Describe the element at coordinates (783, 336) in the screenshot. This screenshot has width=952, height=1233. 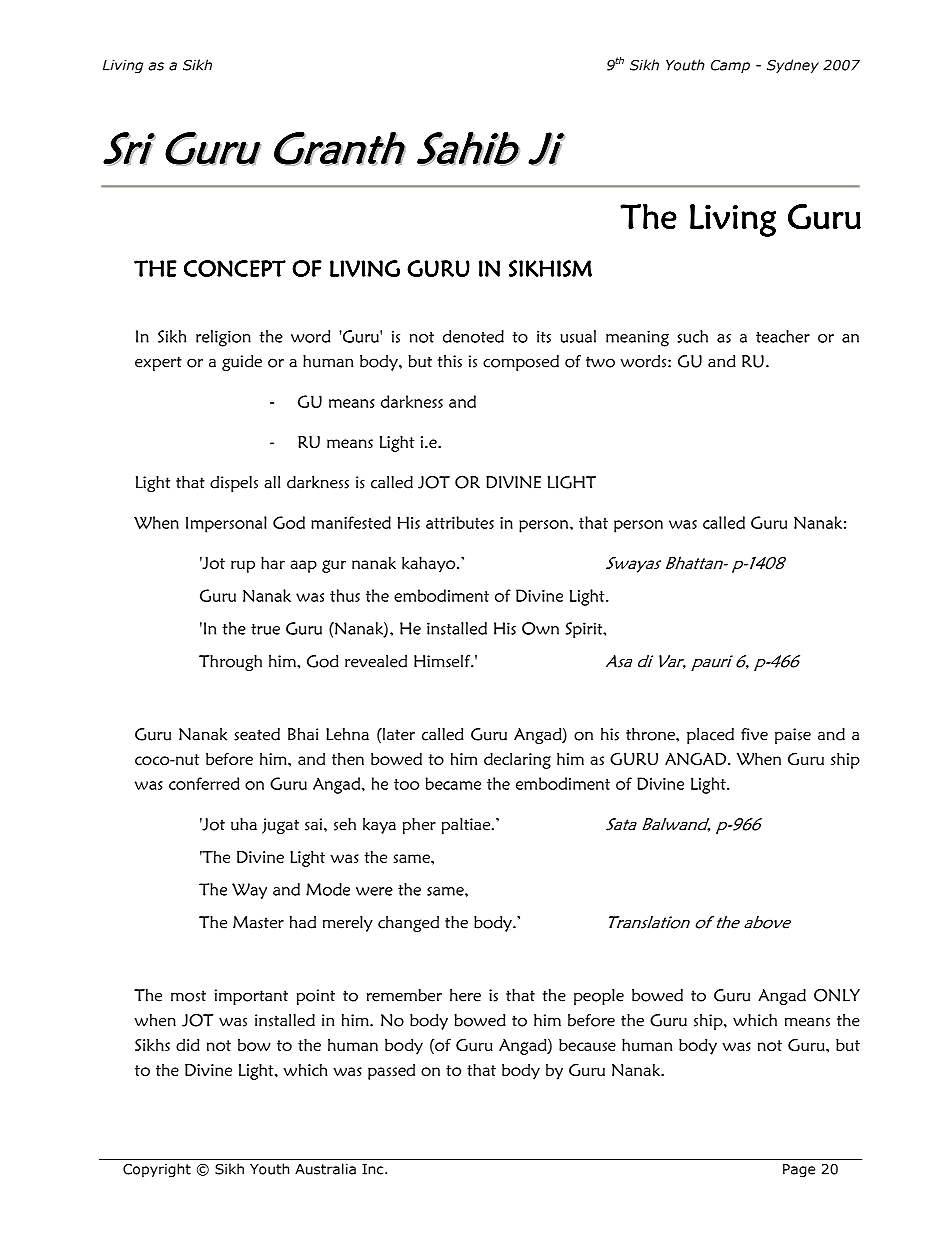
I see `teacher` at that location.
